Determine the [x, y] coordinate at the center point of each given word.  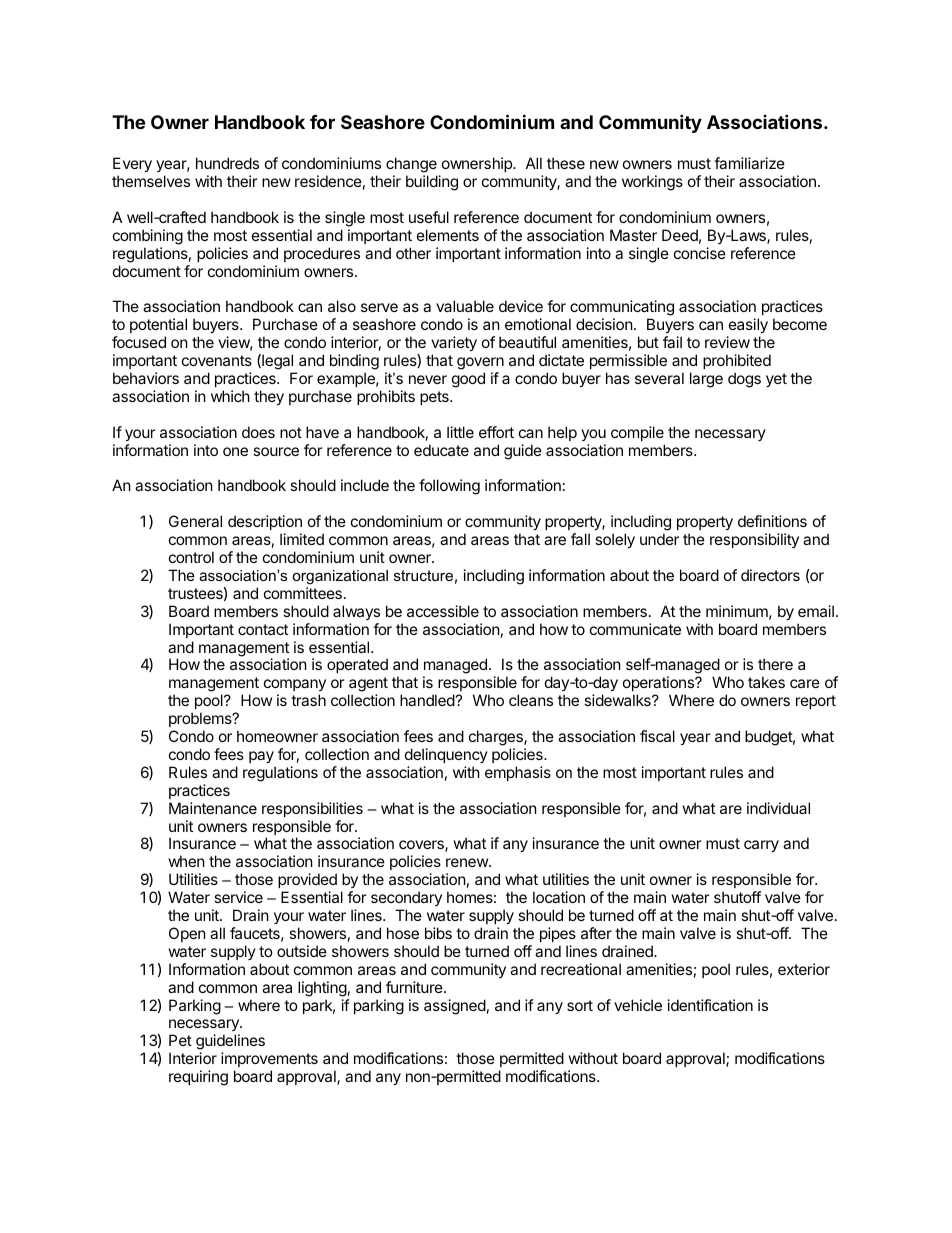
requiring [198, 1078]
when [187, 861]
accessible [443, 611]
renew [468, 862]
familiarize [749, 163]
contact [263, 629]
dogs [744, 380]
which [230, 396]
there [775, 664]
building [432, 183]
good [468, 380]
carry [761, 846]
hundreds [227, 163]
